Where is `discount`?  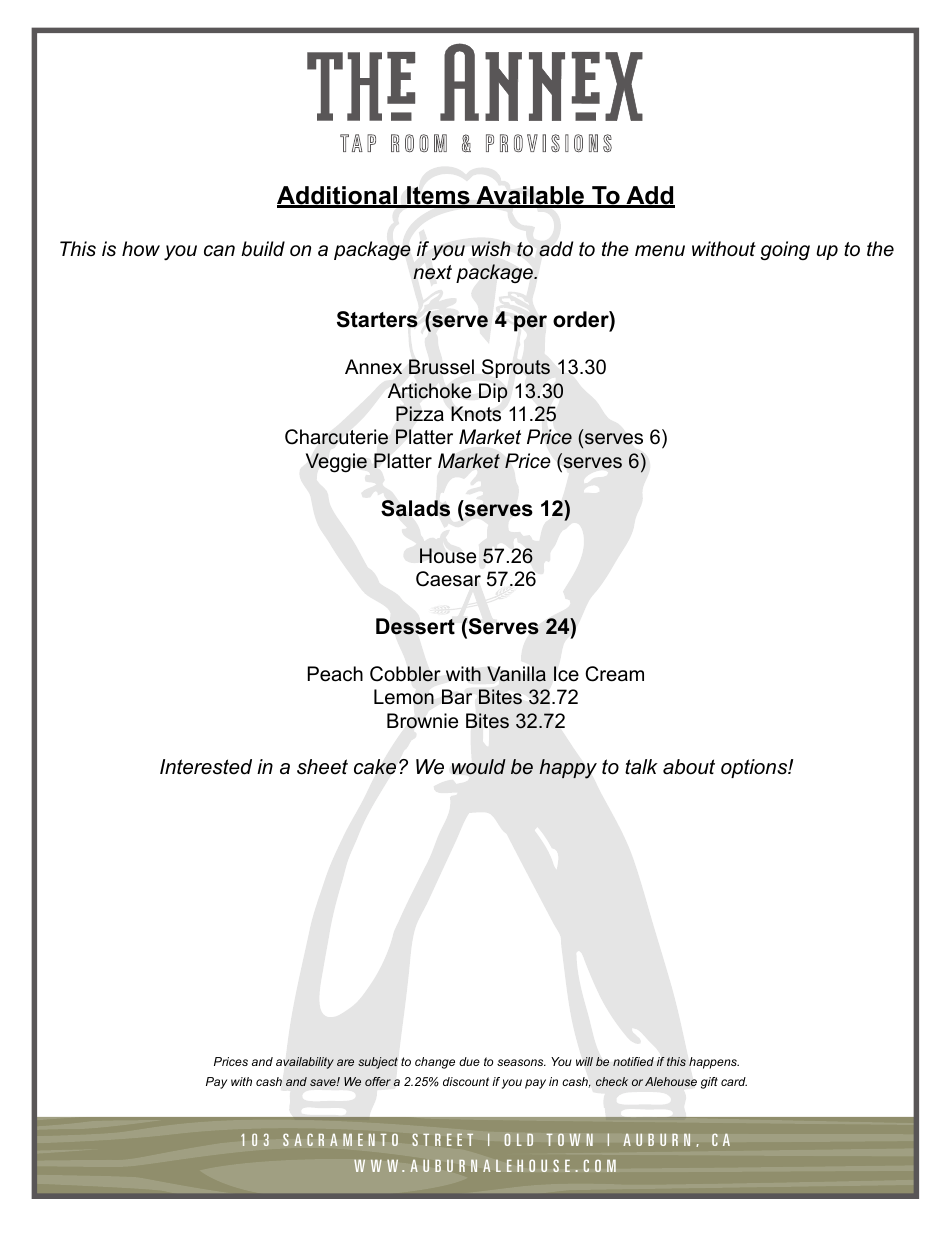
discount is located at coordinates (466, 1081).
